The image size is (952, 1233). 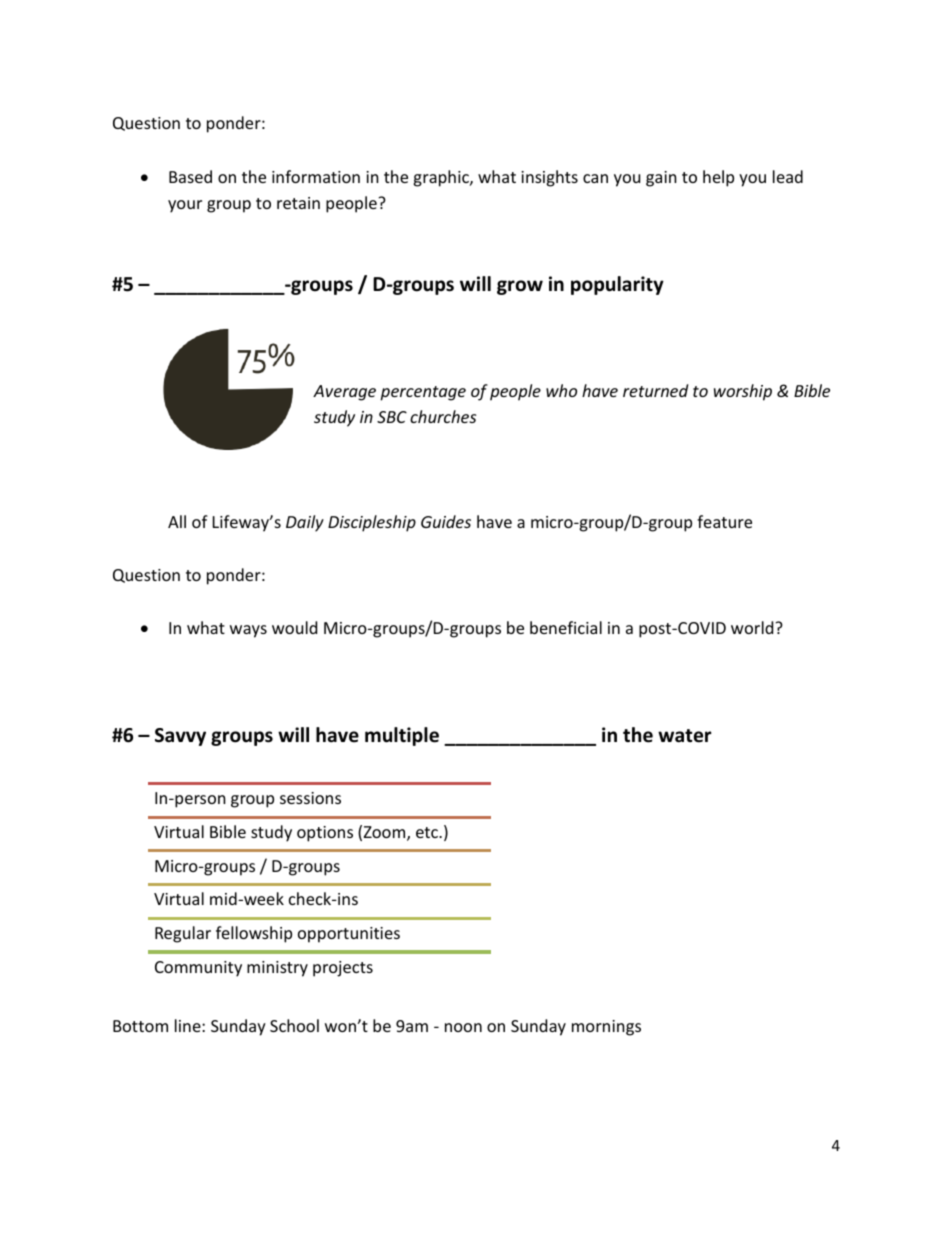 What do you see at coordinates (442, 178) in the screenshot?
I see `graphic` at bounding box center [442, 178].
